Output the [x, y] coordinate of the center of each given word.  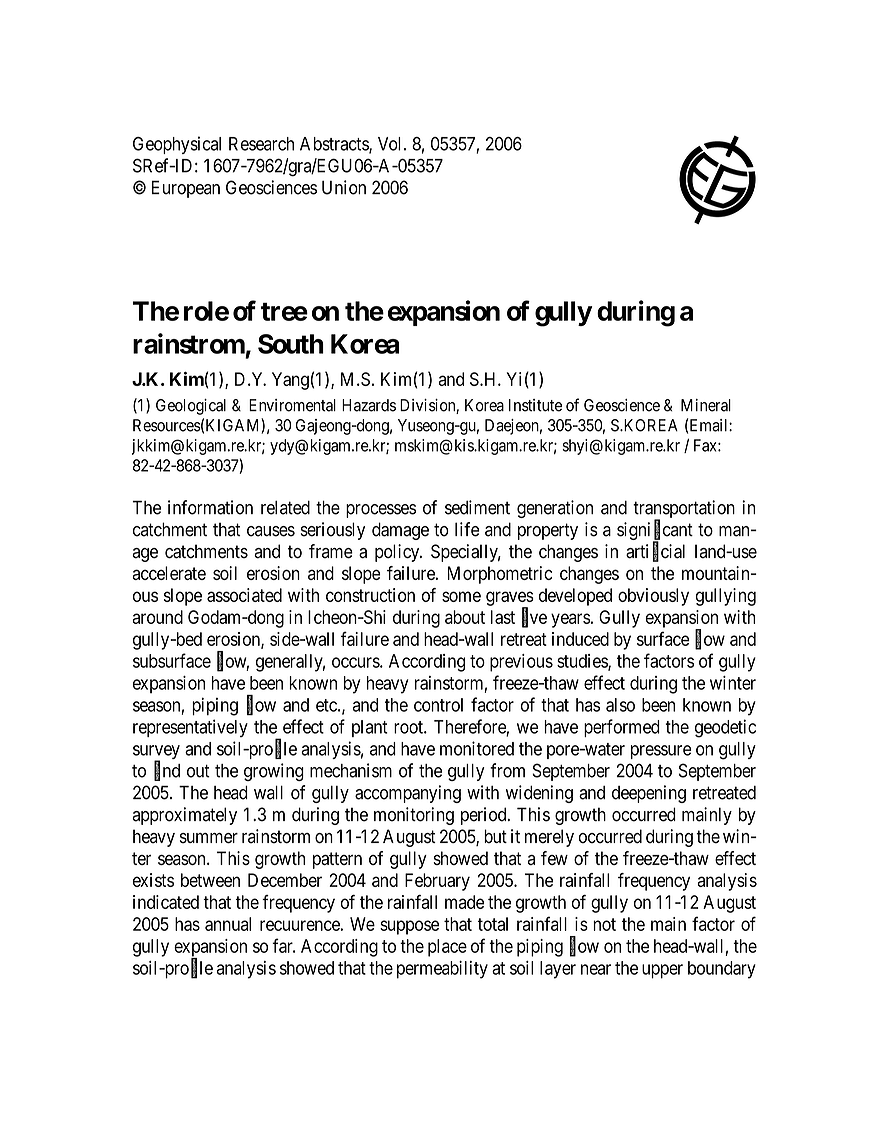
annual [228, 924]
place [447, 948]
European [186, 189]
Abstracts [335, 145]
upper [662, 971]
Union [344, 187]
